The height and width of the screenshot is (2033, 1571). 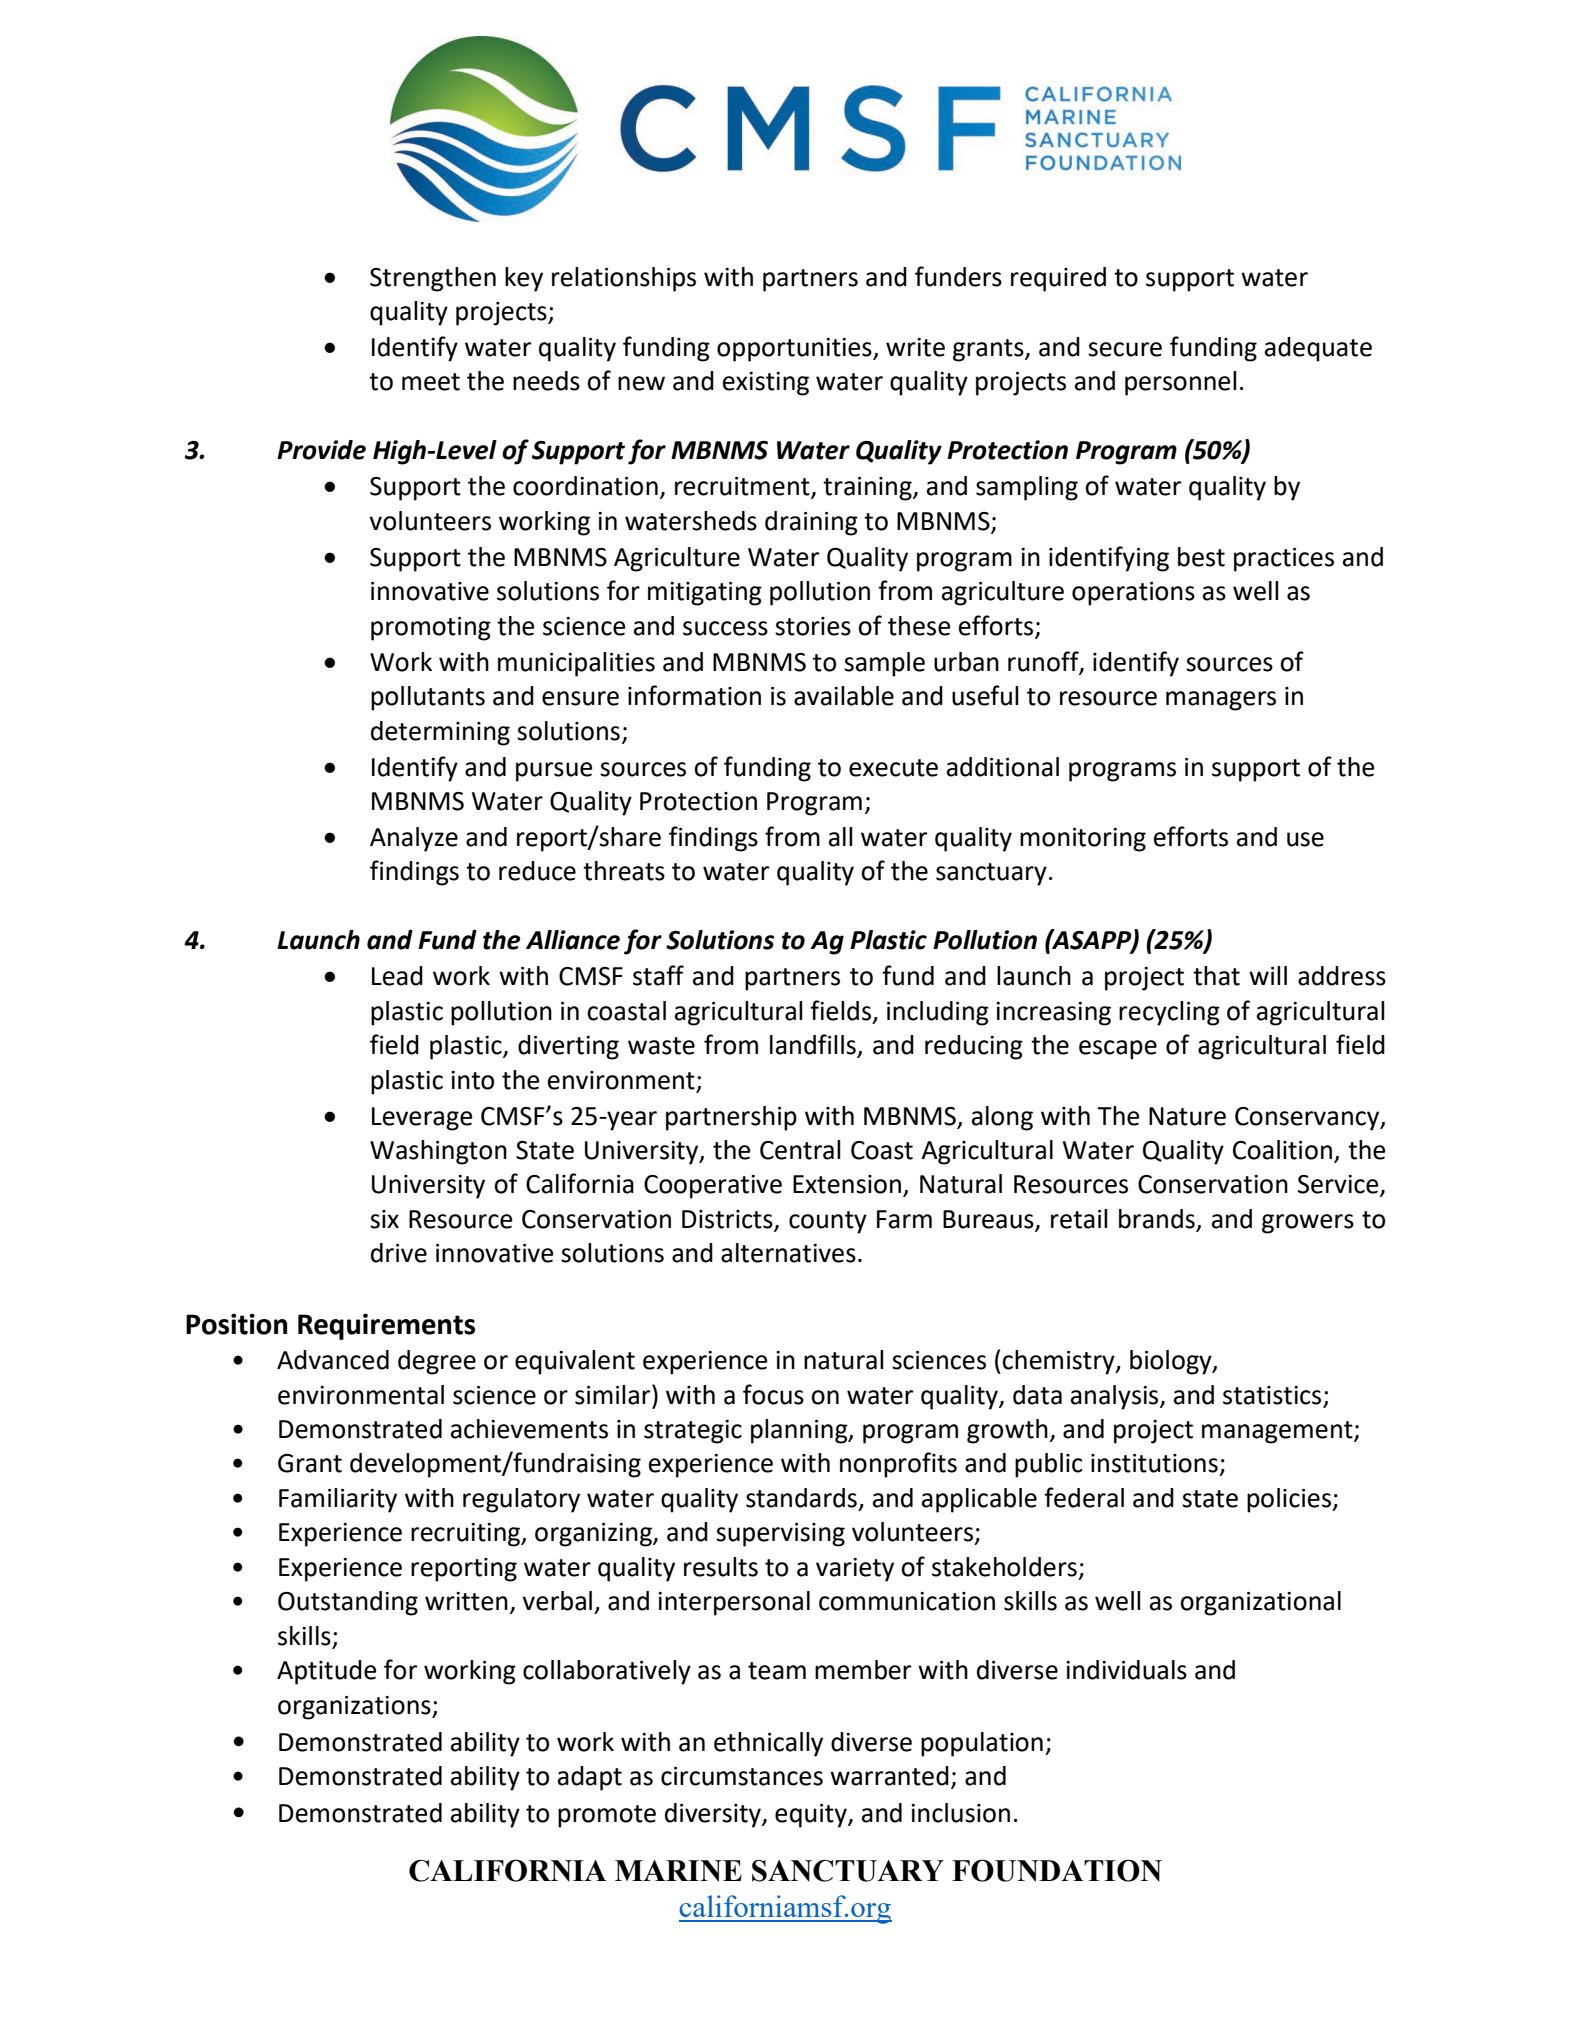 I want to click on landfills, so click(x=814, y=1045).
